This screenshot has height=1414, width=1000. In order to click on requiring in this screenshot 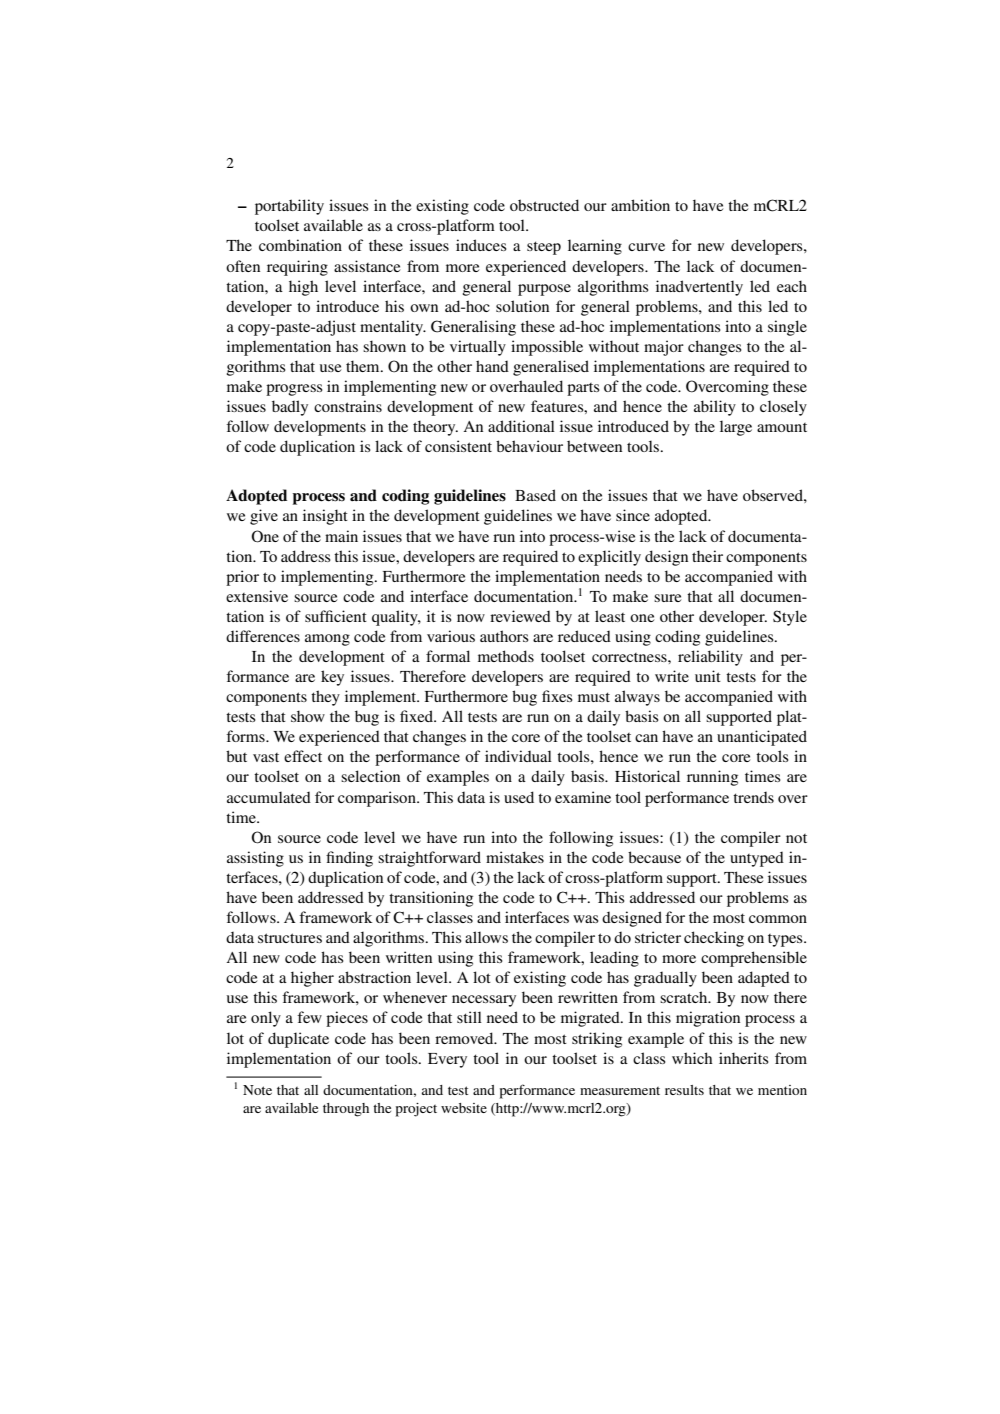, I will do `click(297, 268)`.
